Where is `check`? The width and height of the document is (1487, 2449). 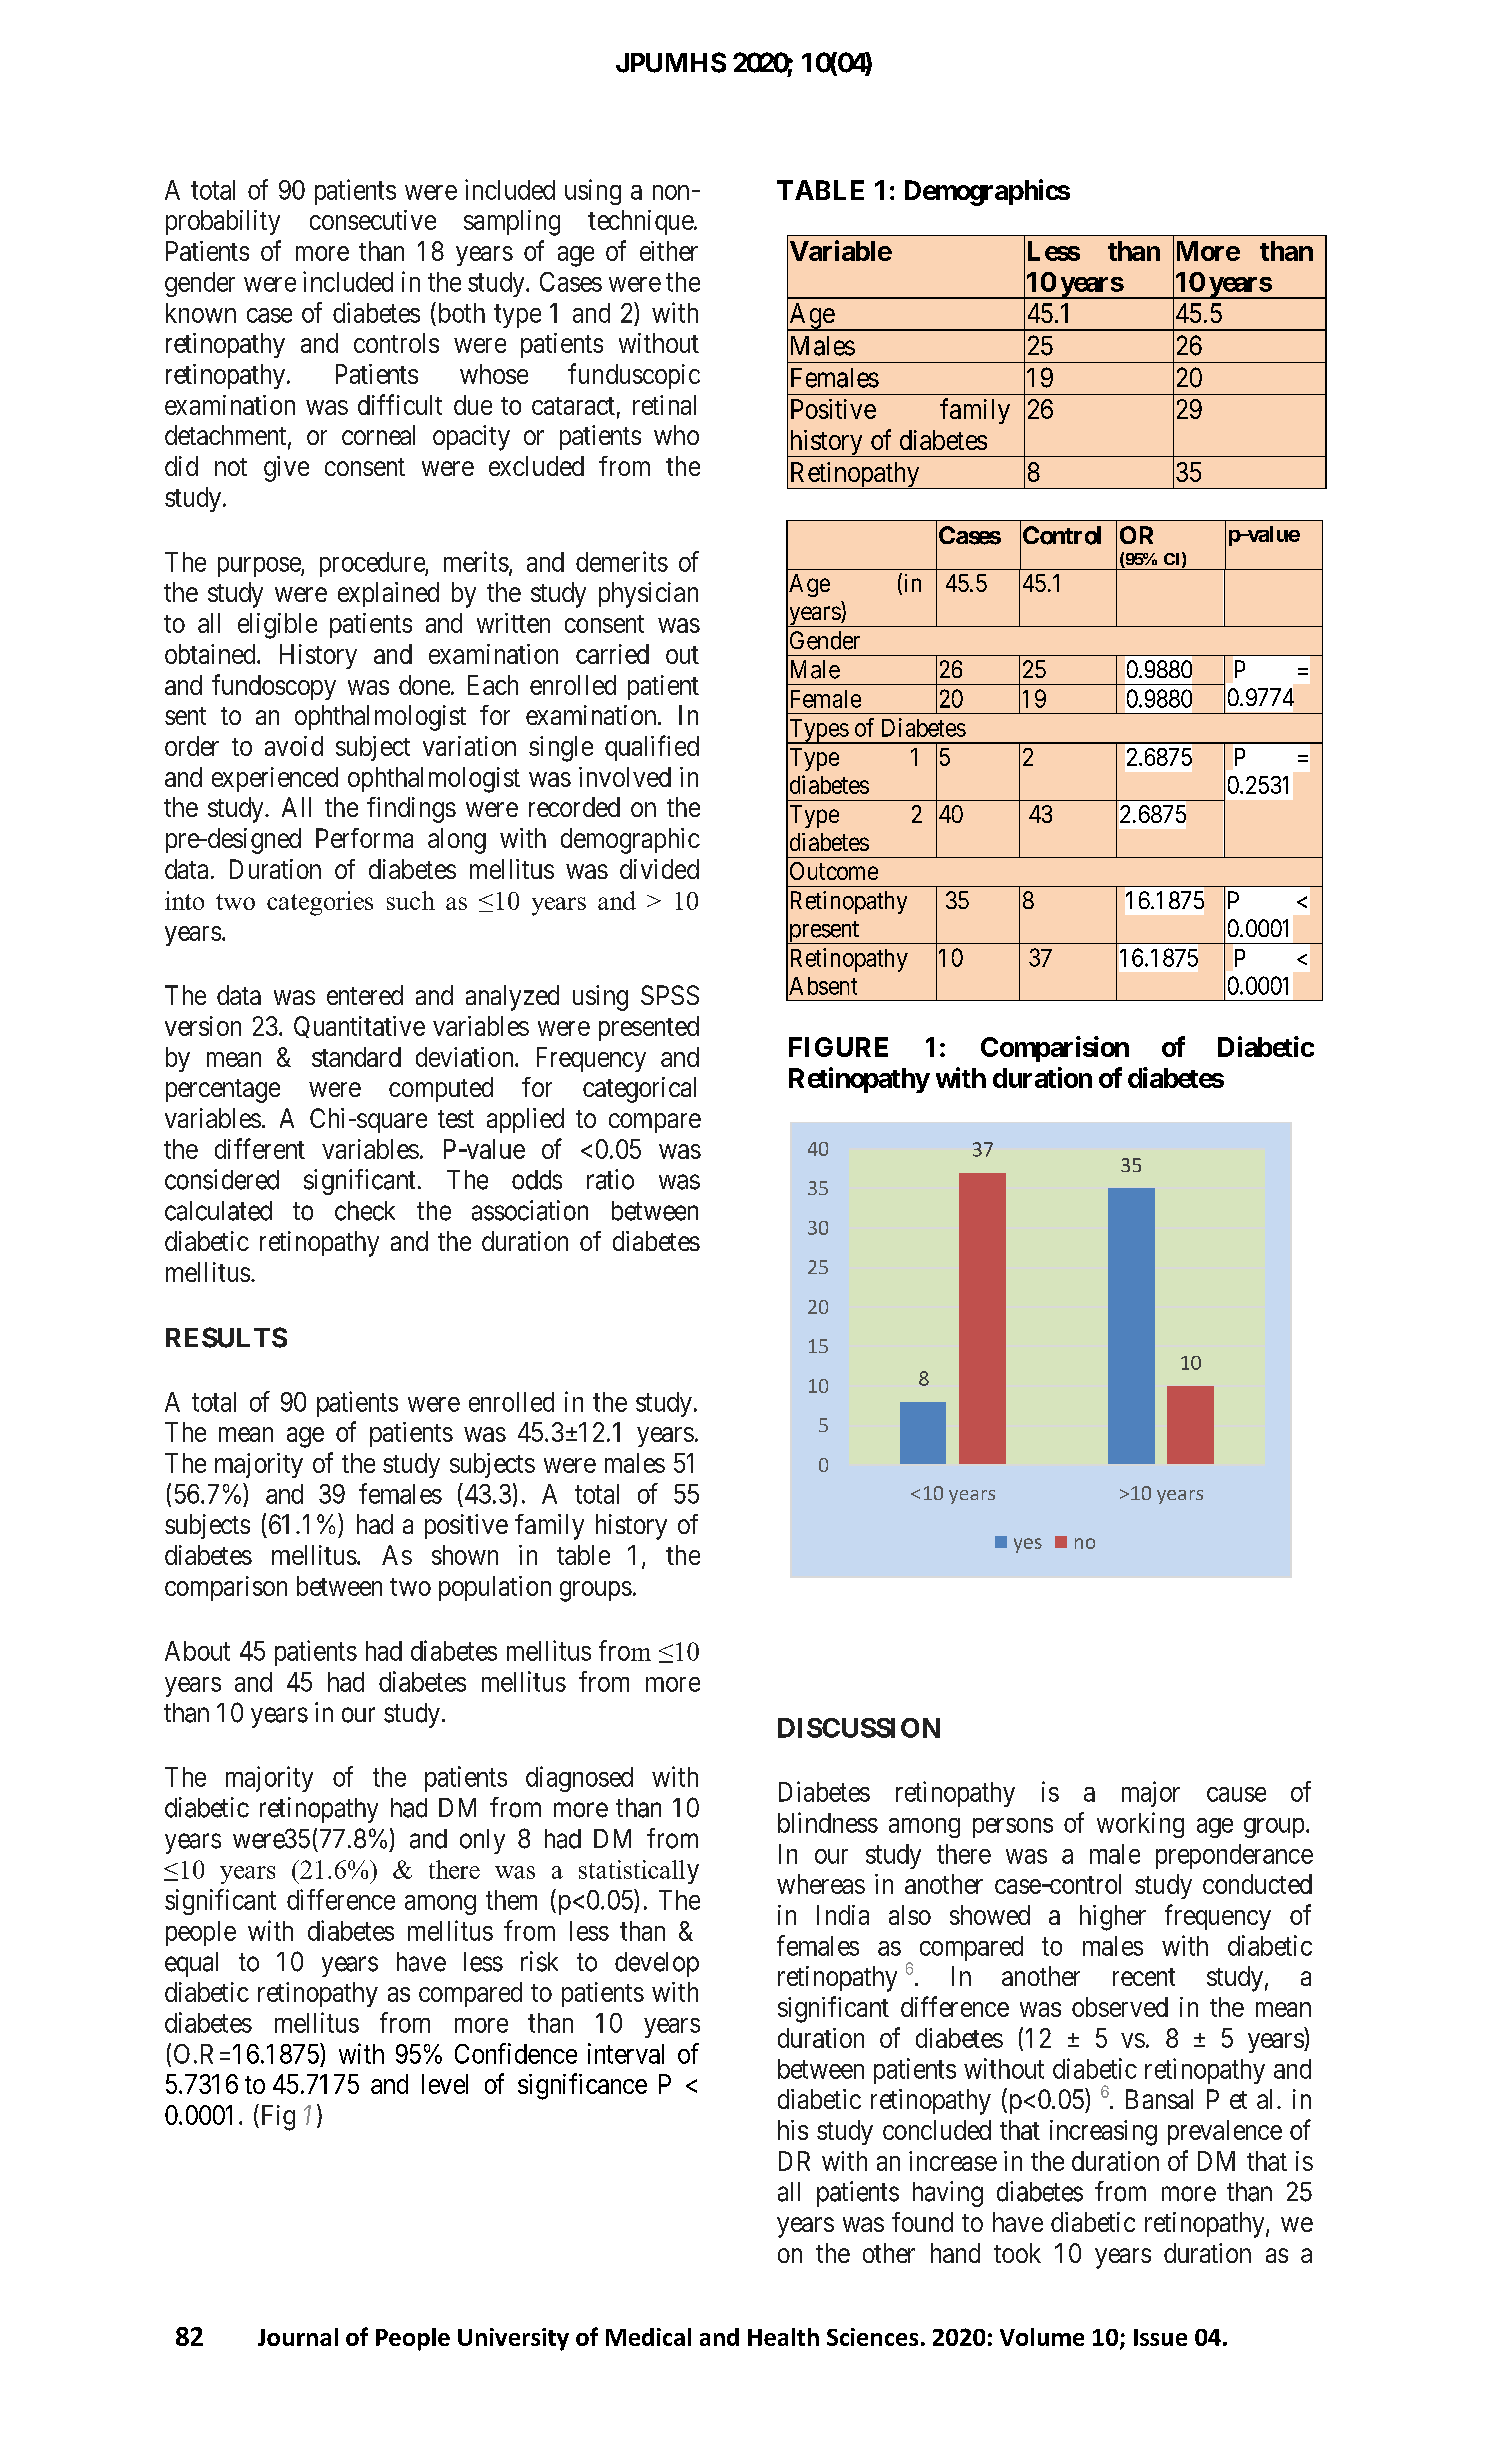
check is located at coordinates (365, 1211).
